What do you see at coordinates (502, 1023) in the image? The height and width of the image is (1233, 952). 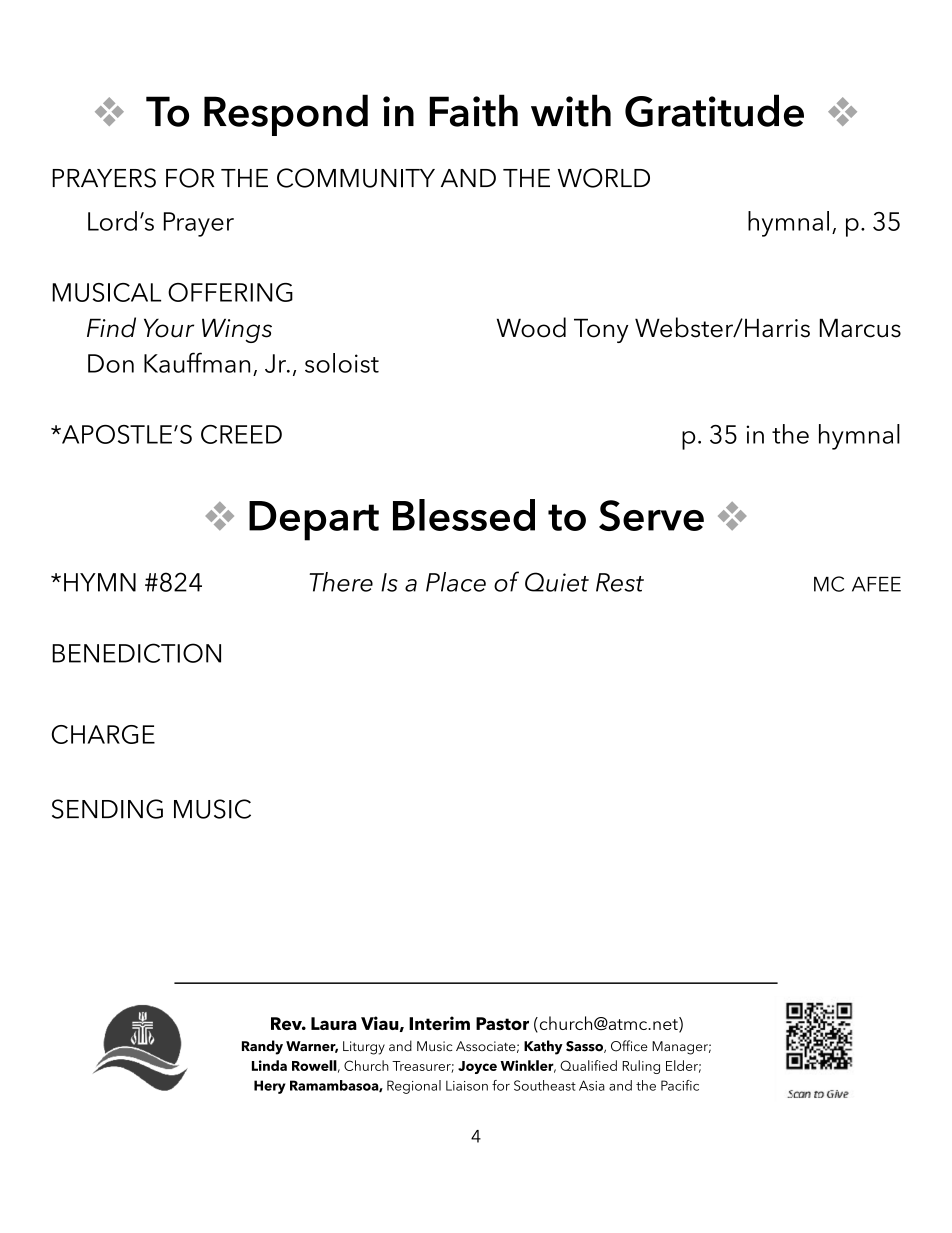 I see `Pastor` at bounding box center [502, 1023].
